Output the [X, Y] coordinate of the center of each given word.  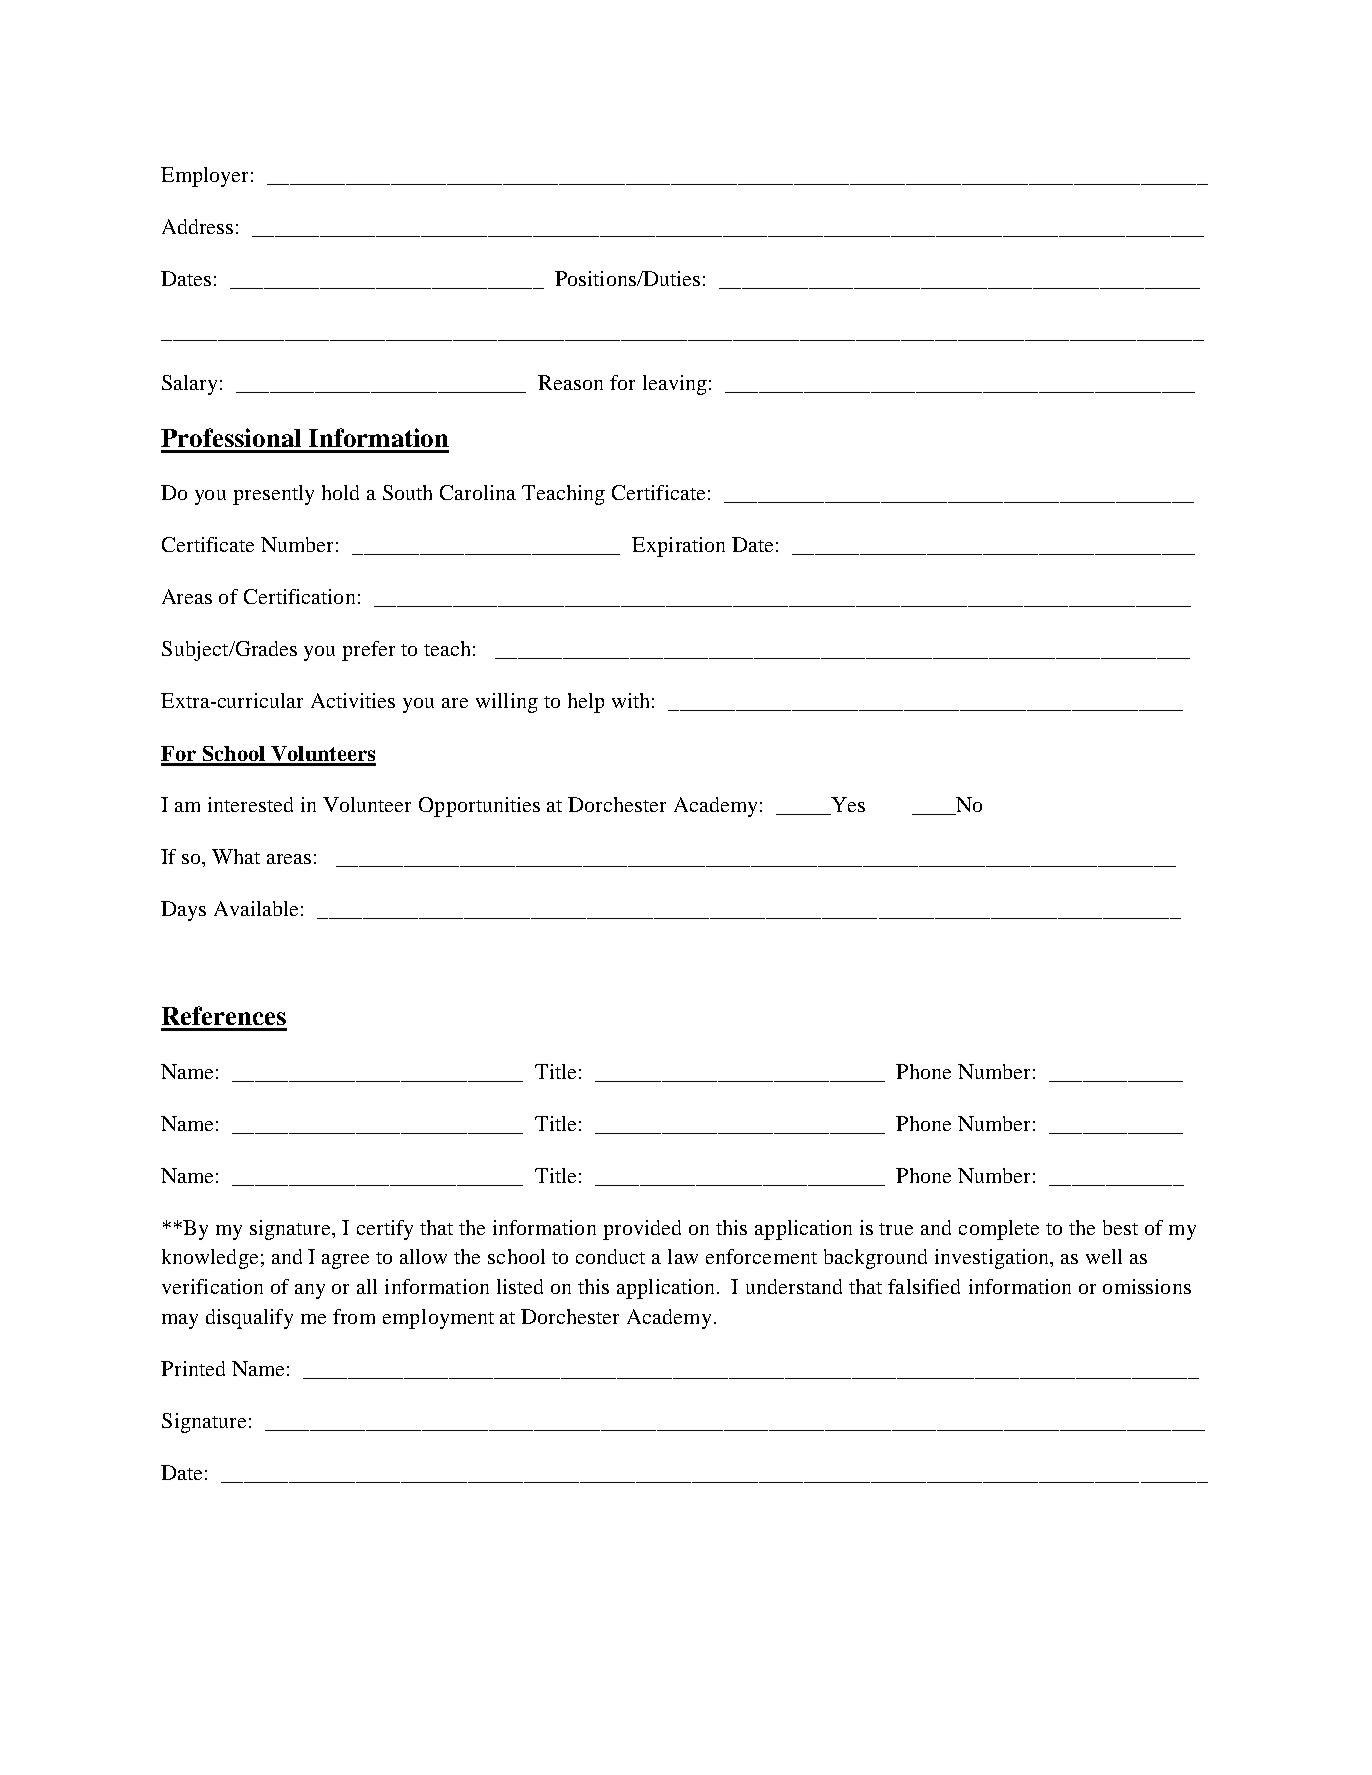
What [236, 856]
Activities [353, 700]
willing [507, 703]
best [1120, 1227]
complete [999, 1230]
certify [385, 1230]
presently [273, 495]
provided [642, 1230]
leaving [675, 385]
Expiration [678, 547]
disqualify [249, 1319]
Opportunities [479, 807]
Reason [570, 382]
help [586, 703]
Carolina [478, 492]
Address [197, 226]
